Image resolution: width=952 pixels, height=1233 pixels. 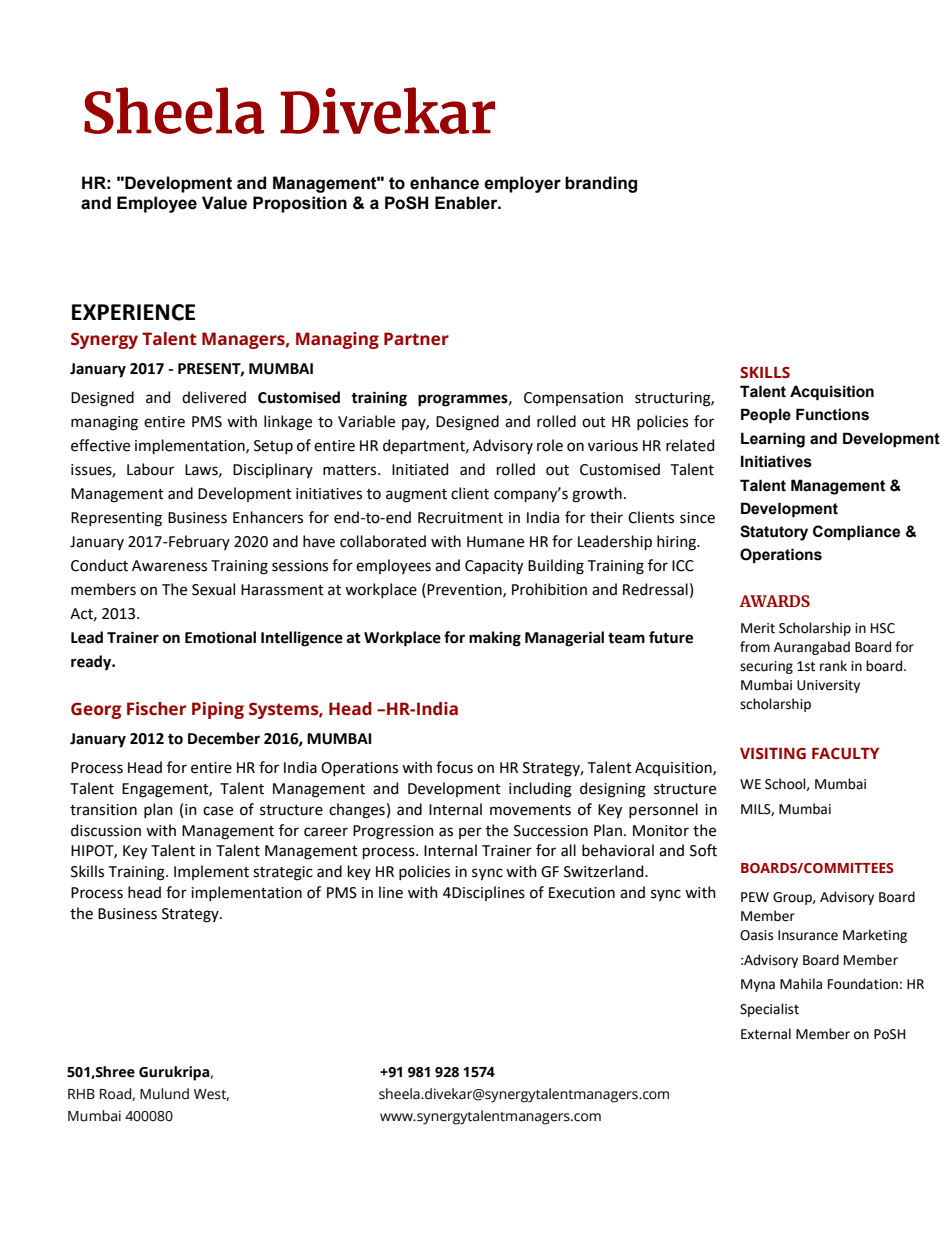 I want to click on RHB, so click(x=81, y=1094).
